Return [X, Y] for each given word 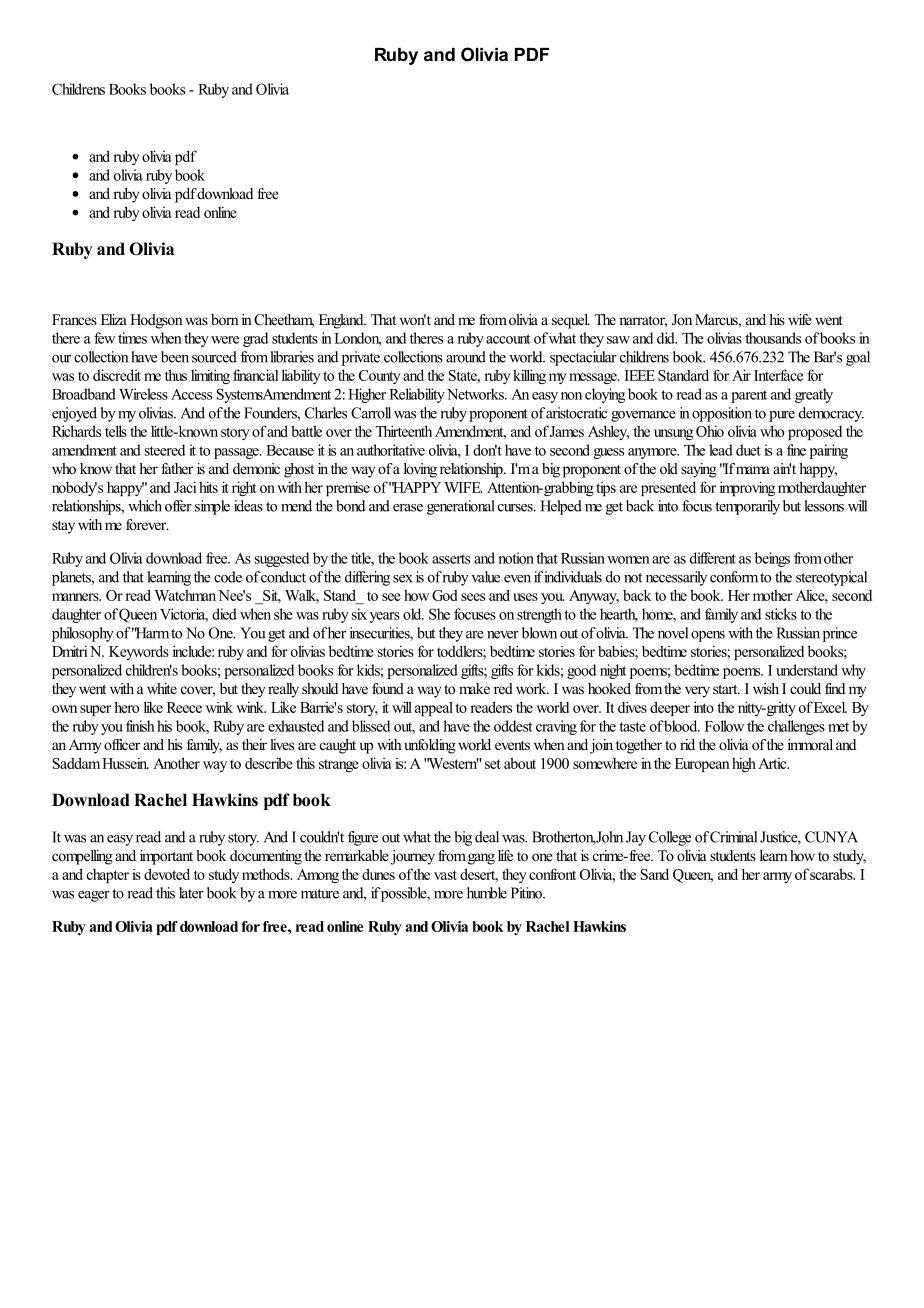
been [175, 357]
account [508, 339]
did [667, 338]
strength [539, 615]
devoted [167, 874]
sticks [781, 614]
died [224, 614]
